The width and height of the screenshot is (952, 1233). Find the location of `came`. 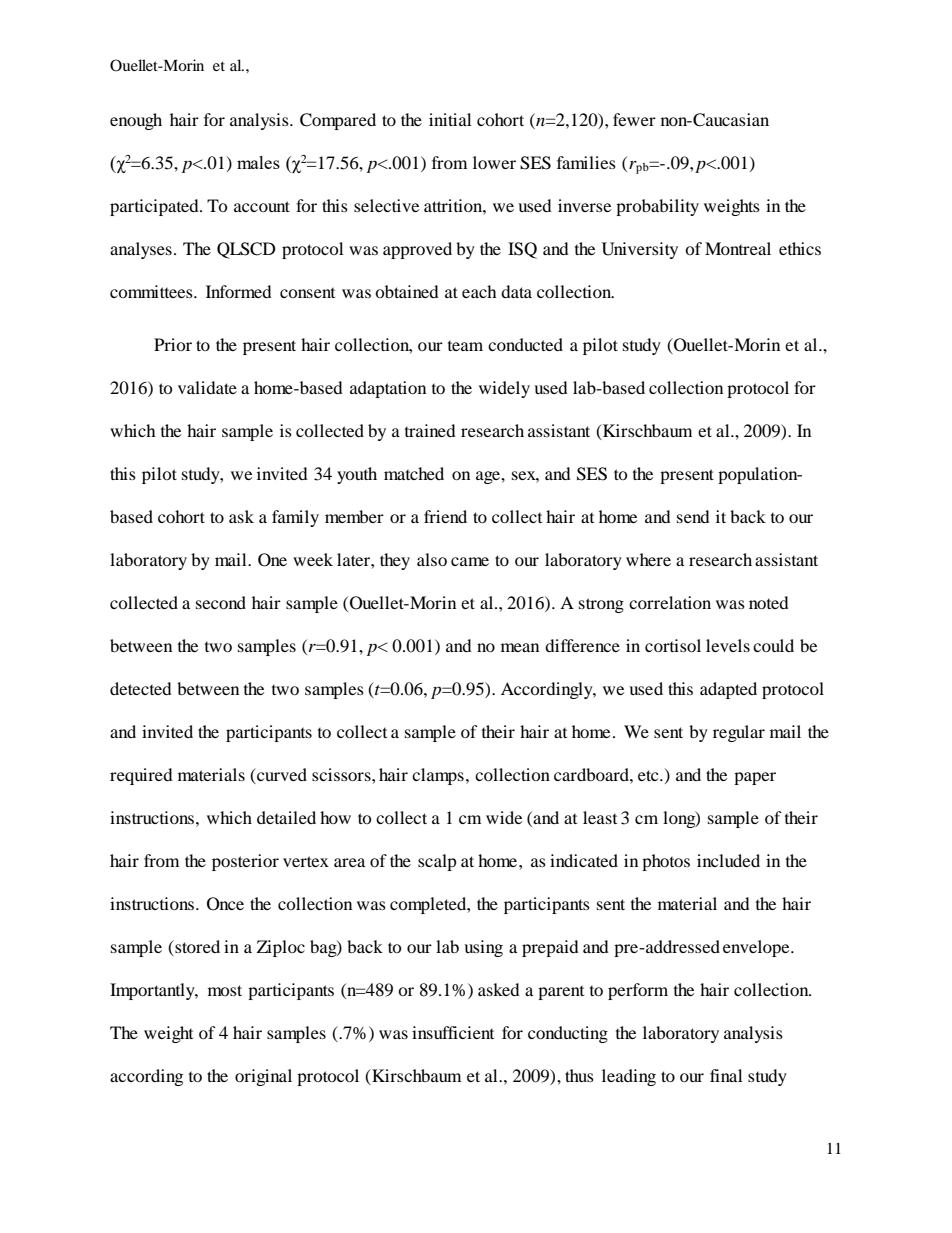

came is located at coordinates (470, 561).
